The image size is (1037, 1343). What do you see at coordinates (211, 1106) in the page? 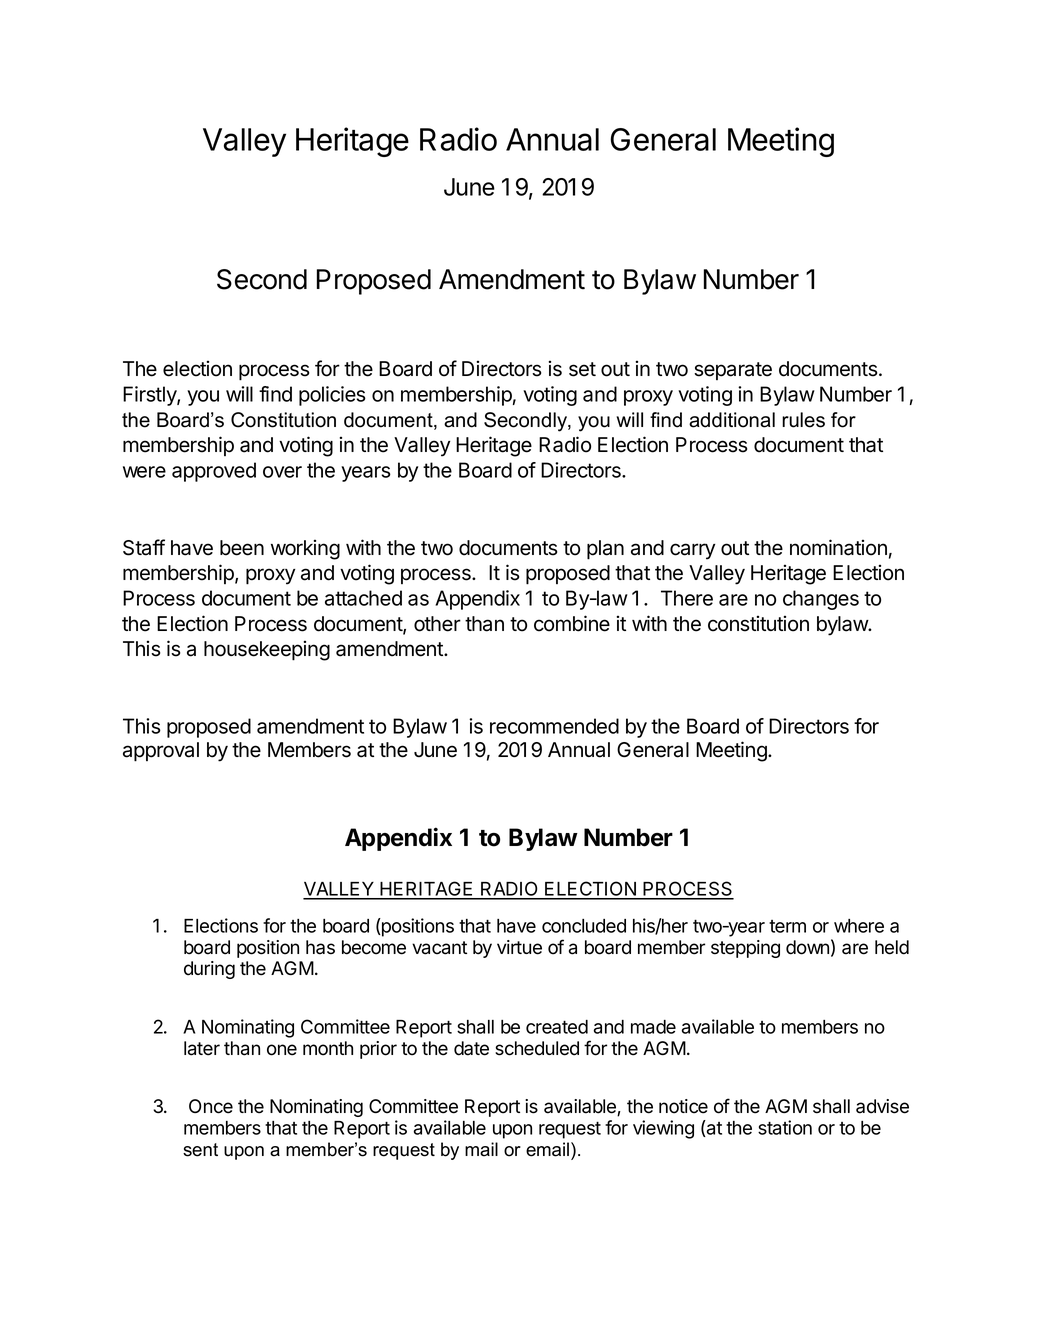
I see `Once` at bounding box center [211, 1106].
